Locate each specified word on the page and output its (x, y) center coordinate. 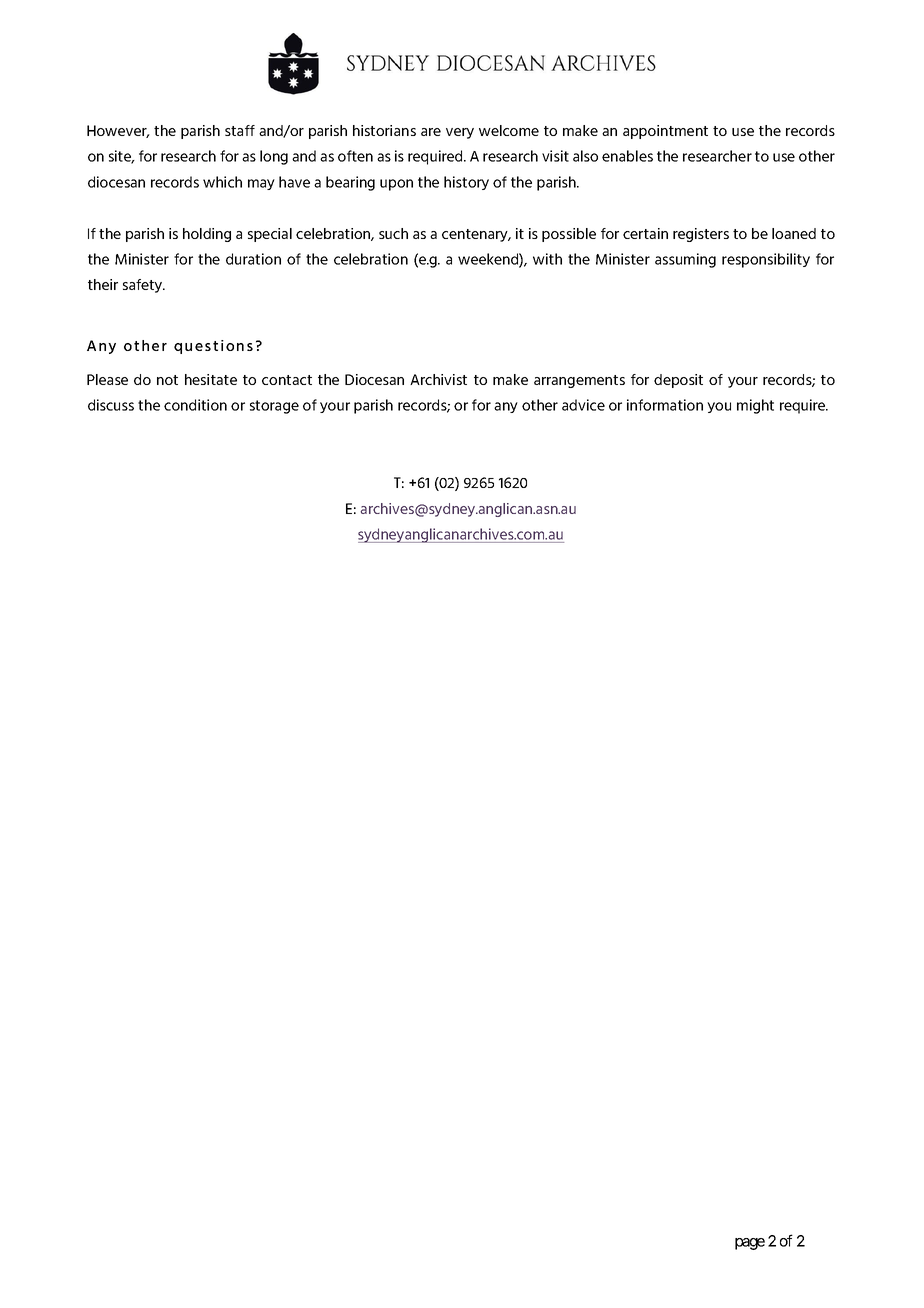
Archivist (438, 379)
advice (583, 405)
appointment (665, 132)
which (222, 182)
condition (195, 405)
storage (274, 407)
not (167, 380)
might (755, 406)
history (466, 183)
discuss (111, 405)
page (750, 1244)
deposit (678, 381)
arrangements (579, 381)
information (665, 405)
